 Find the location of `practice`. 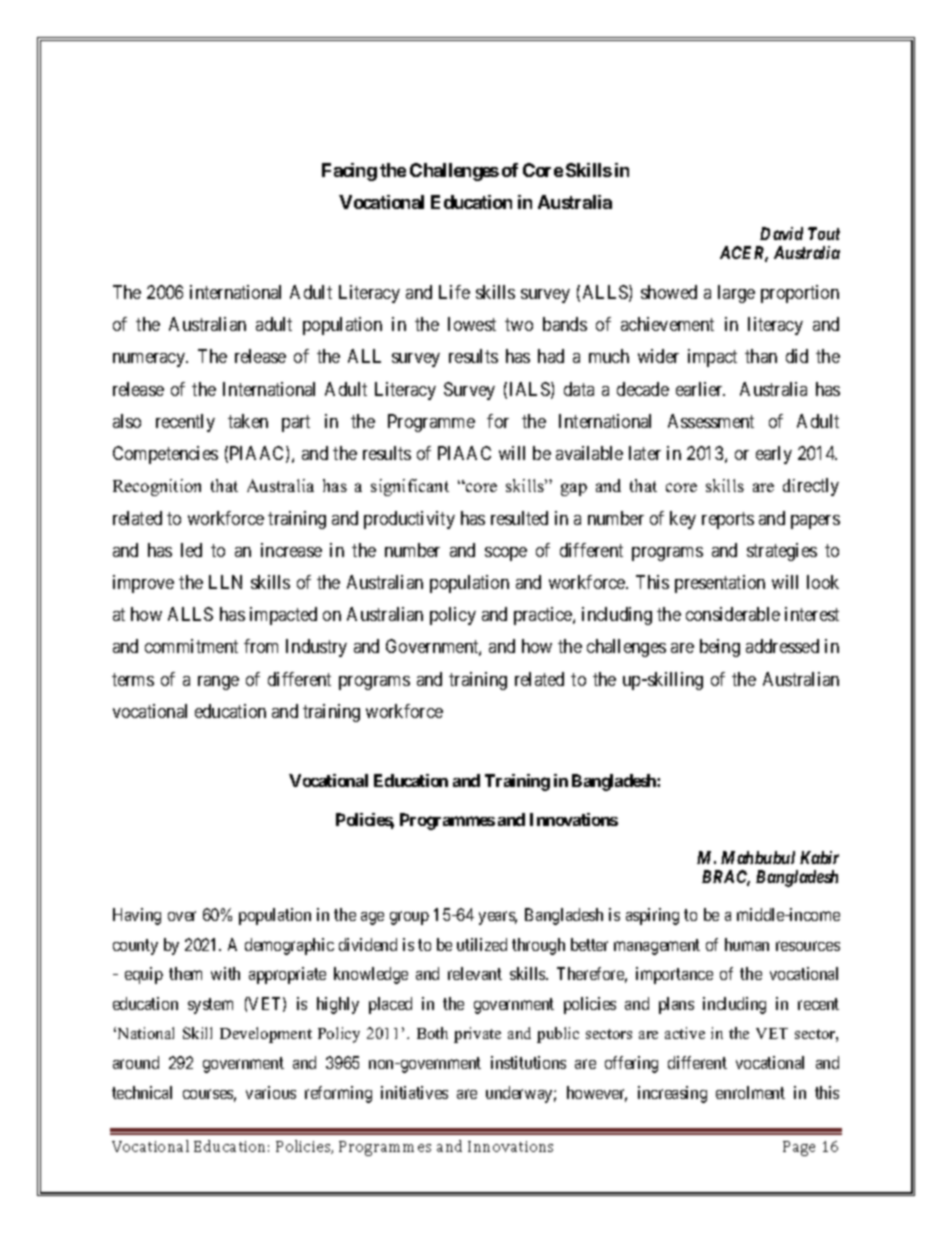

practice is located at coordinates (544, 616).
